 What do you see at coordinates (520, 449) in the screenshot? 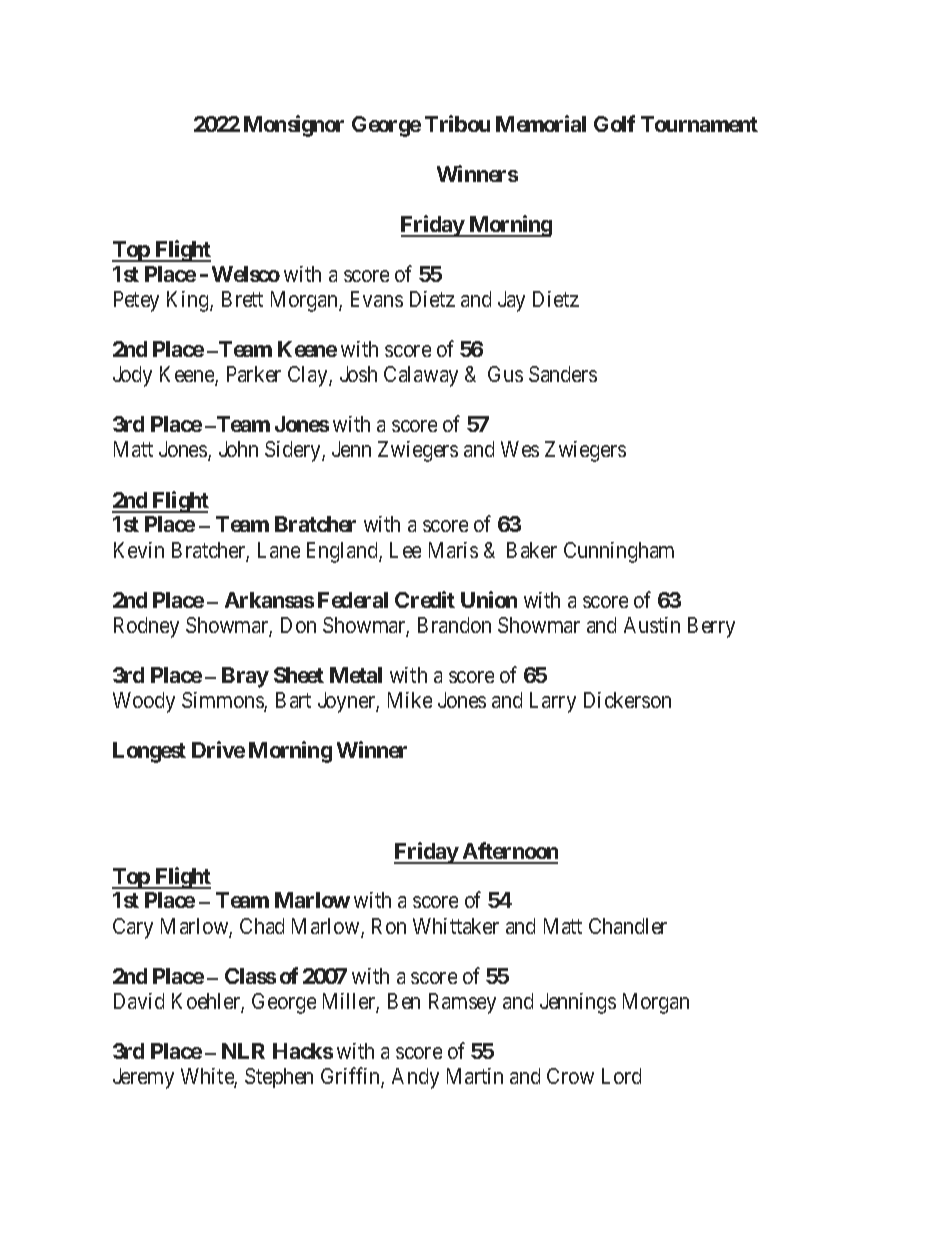
I see `Wes` at bounding box center [520, 449].
